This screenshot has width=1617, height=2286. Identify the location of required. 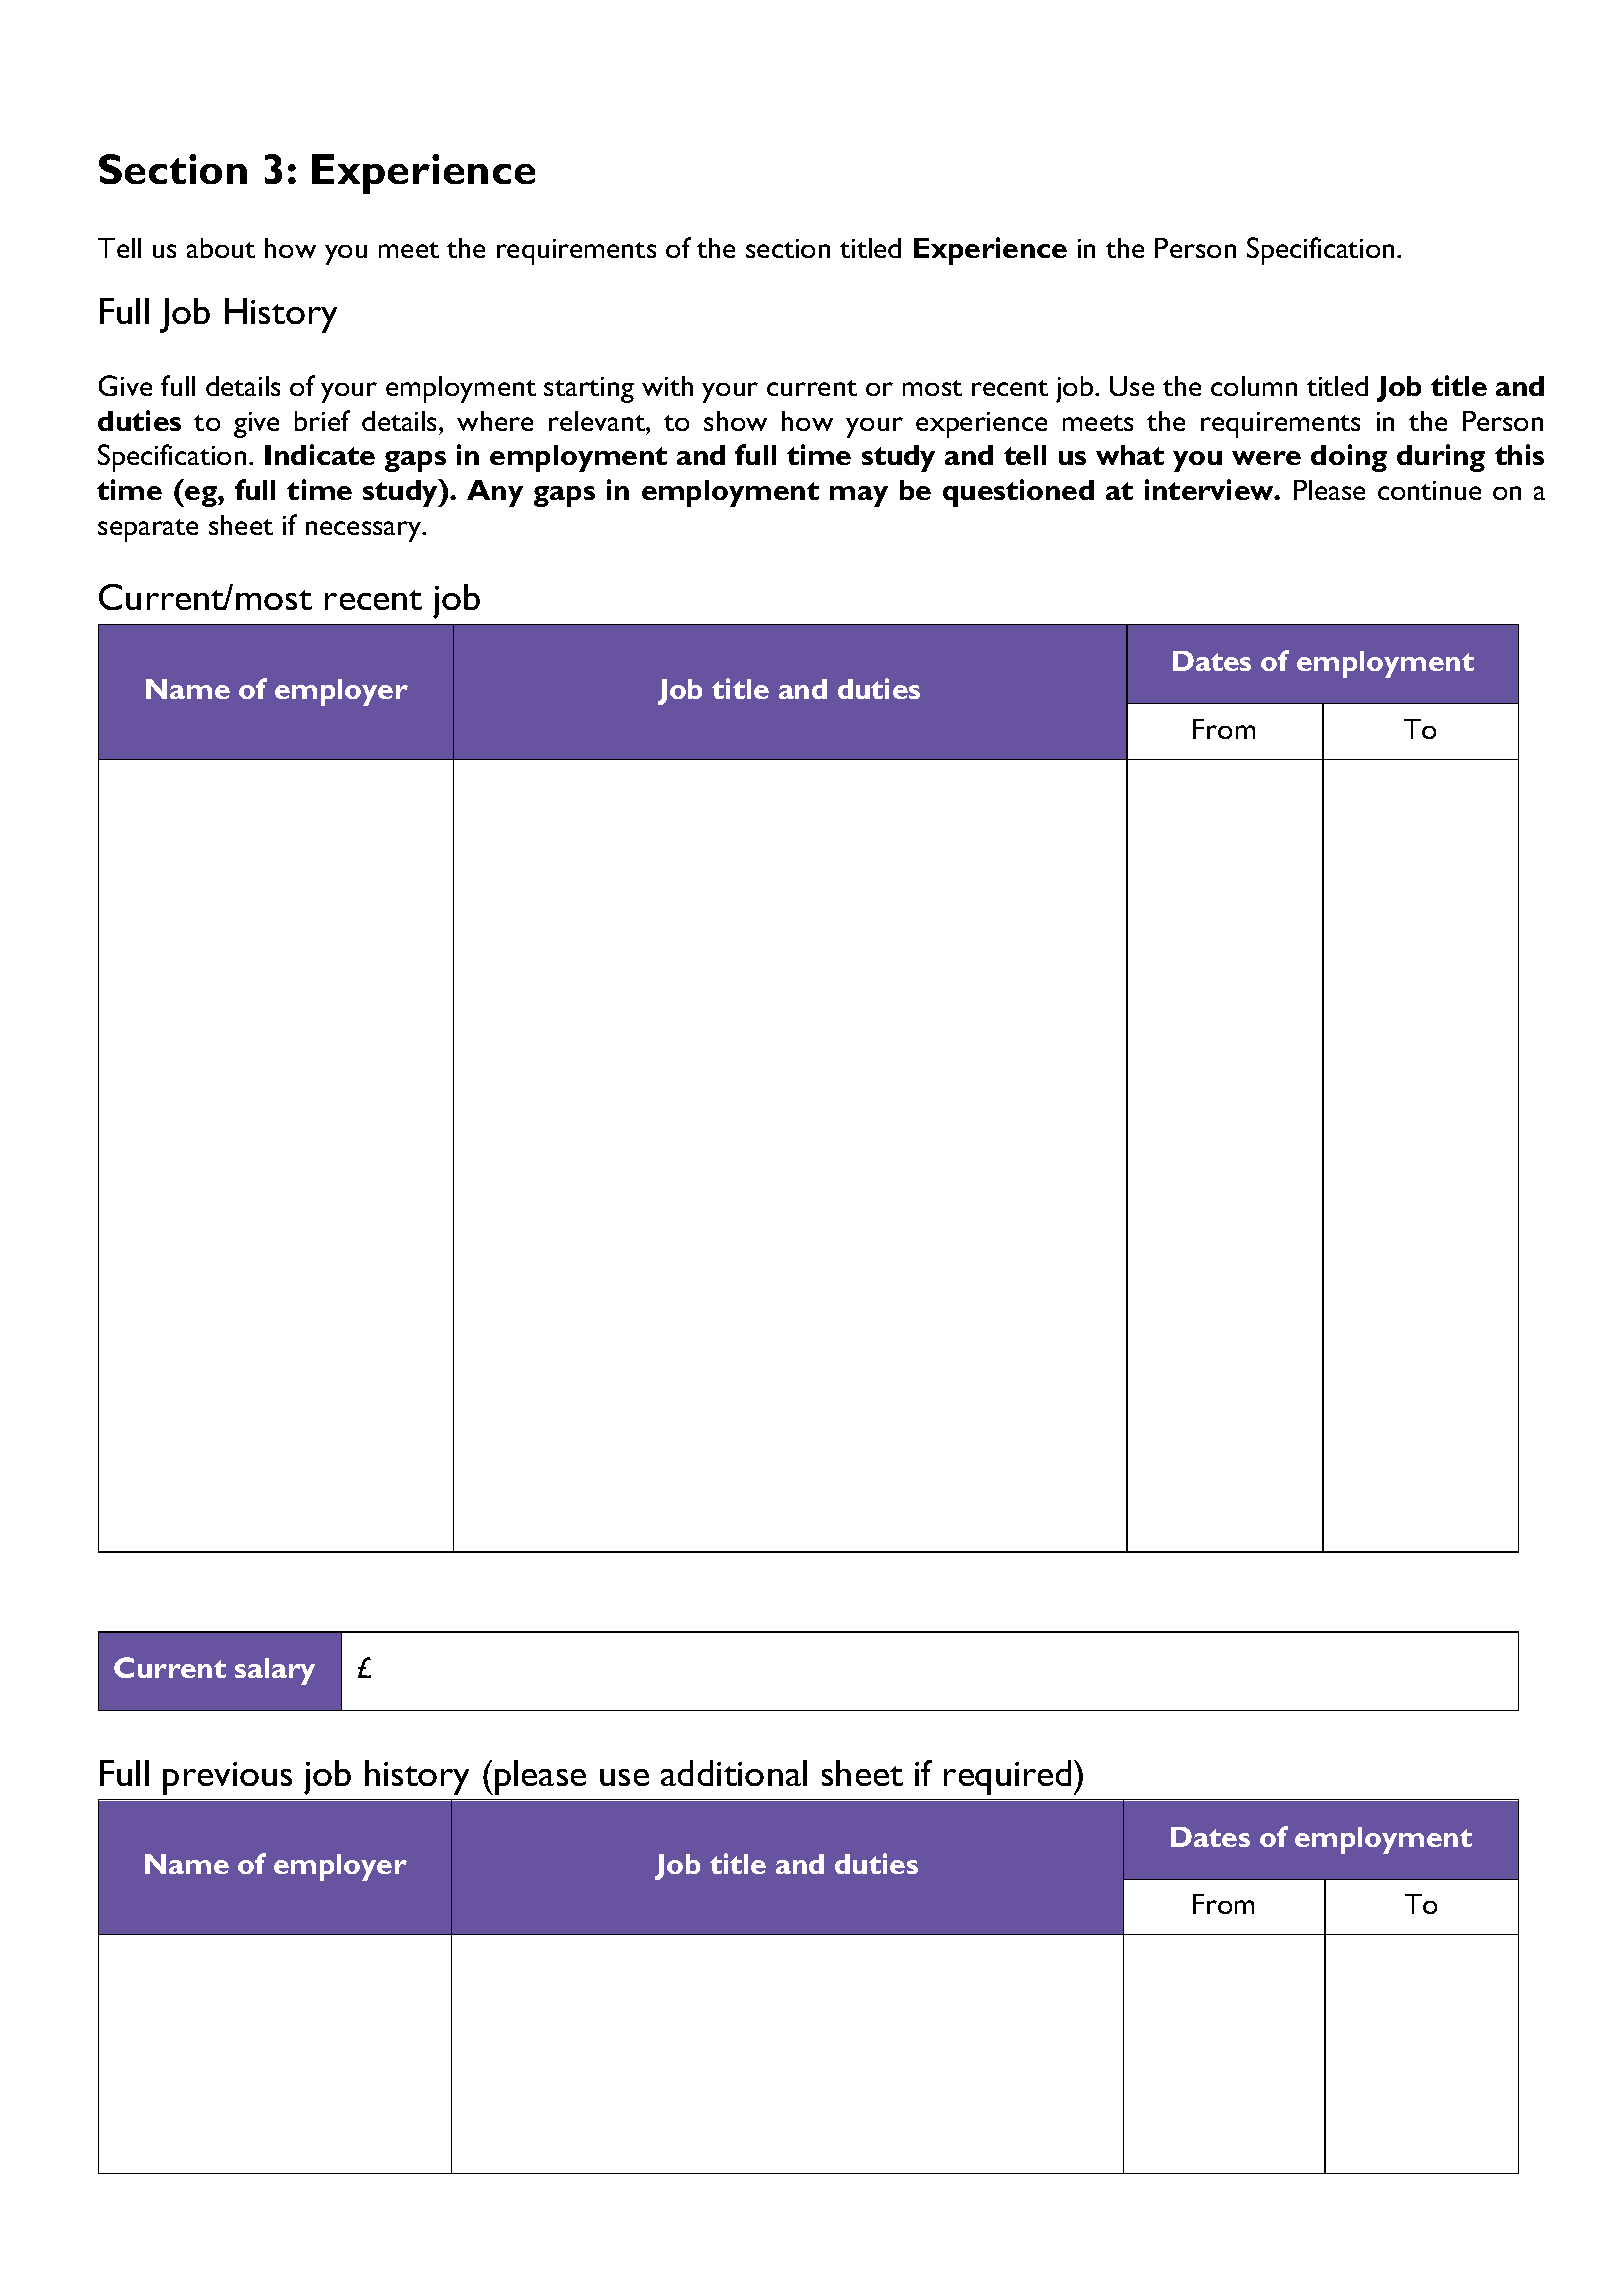
(1007, 1777).
